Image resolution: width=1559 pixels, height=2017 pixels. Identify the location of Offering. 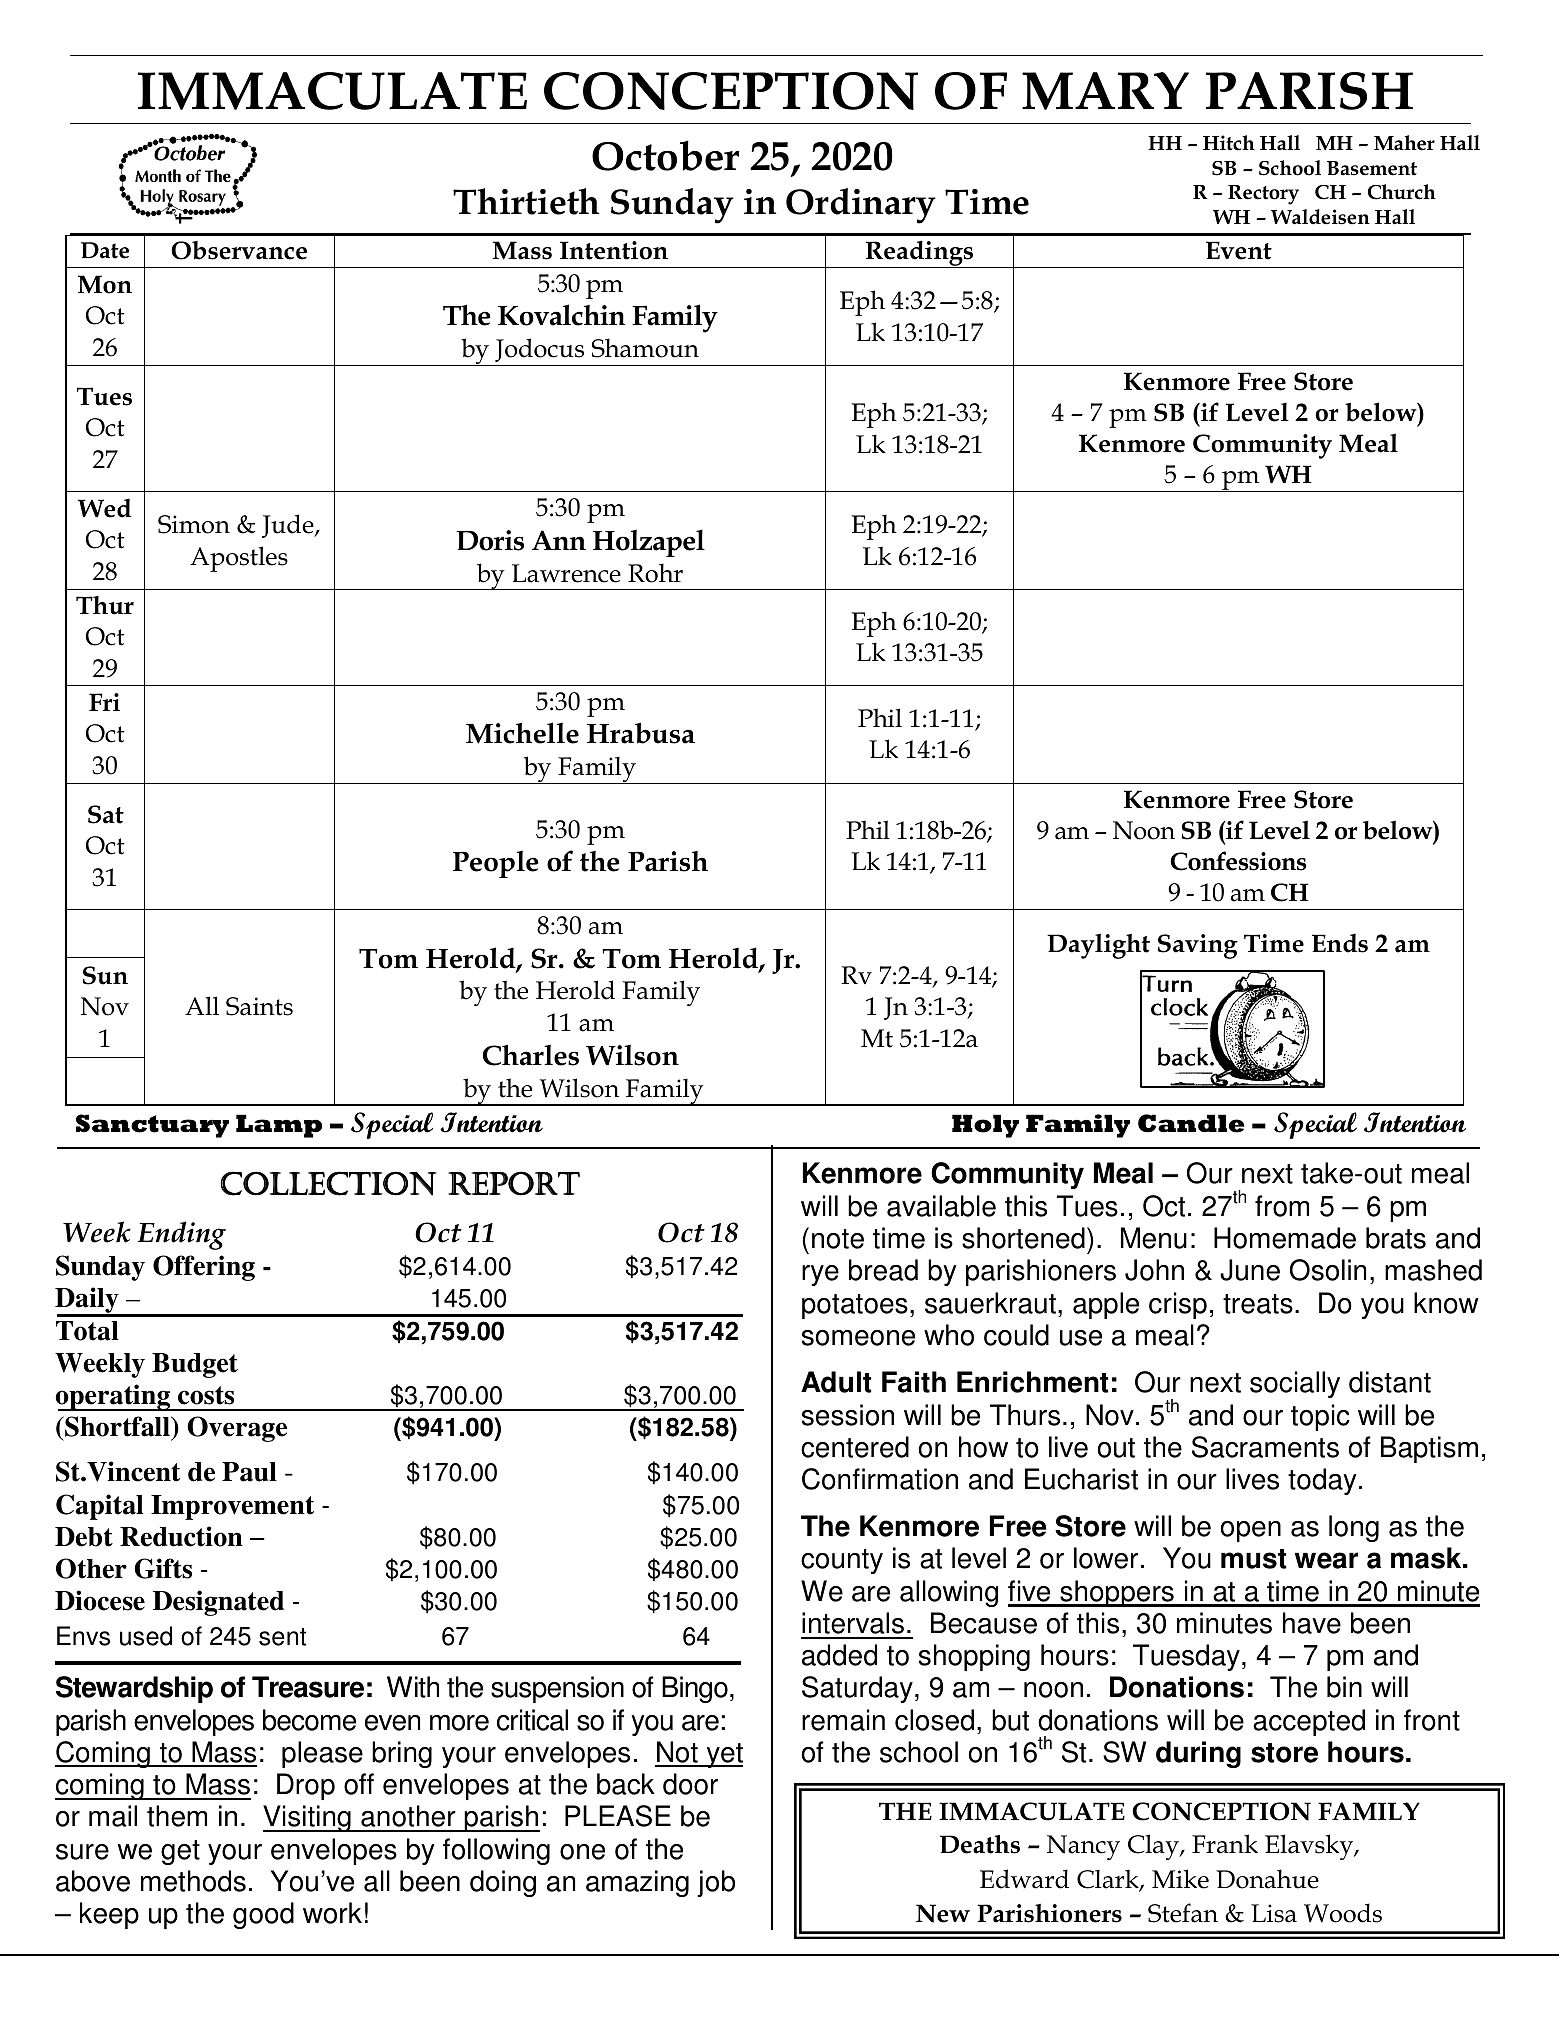
(204, 1268).
